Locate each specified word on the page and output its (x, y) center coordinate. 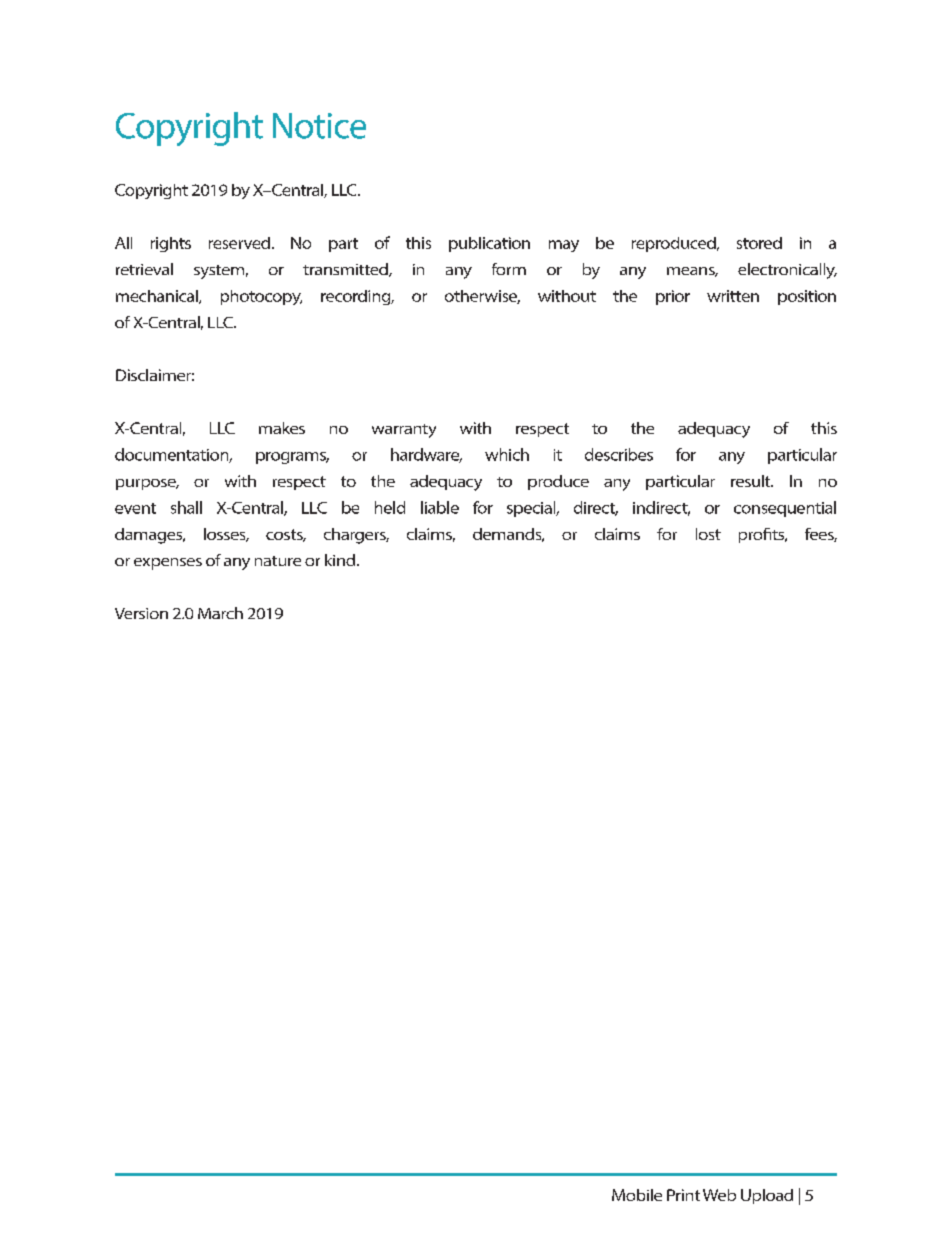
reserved (239, 243)
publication (489, 244)
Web (719, 1195)
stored (759, 243)
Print (683, 1195)
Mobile (637, 1195)
